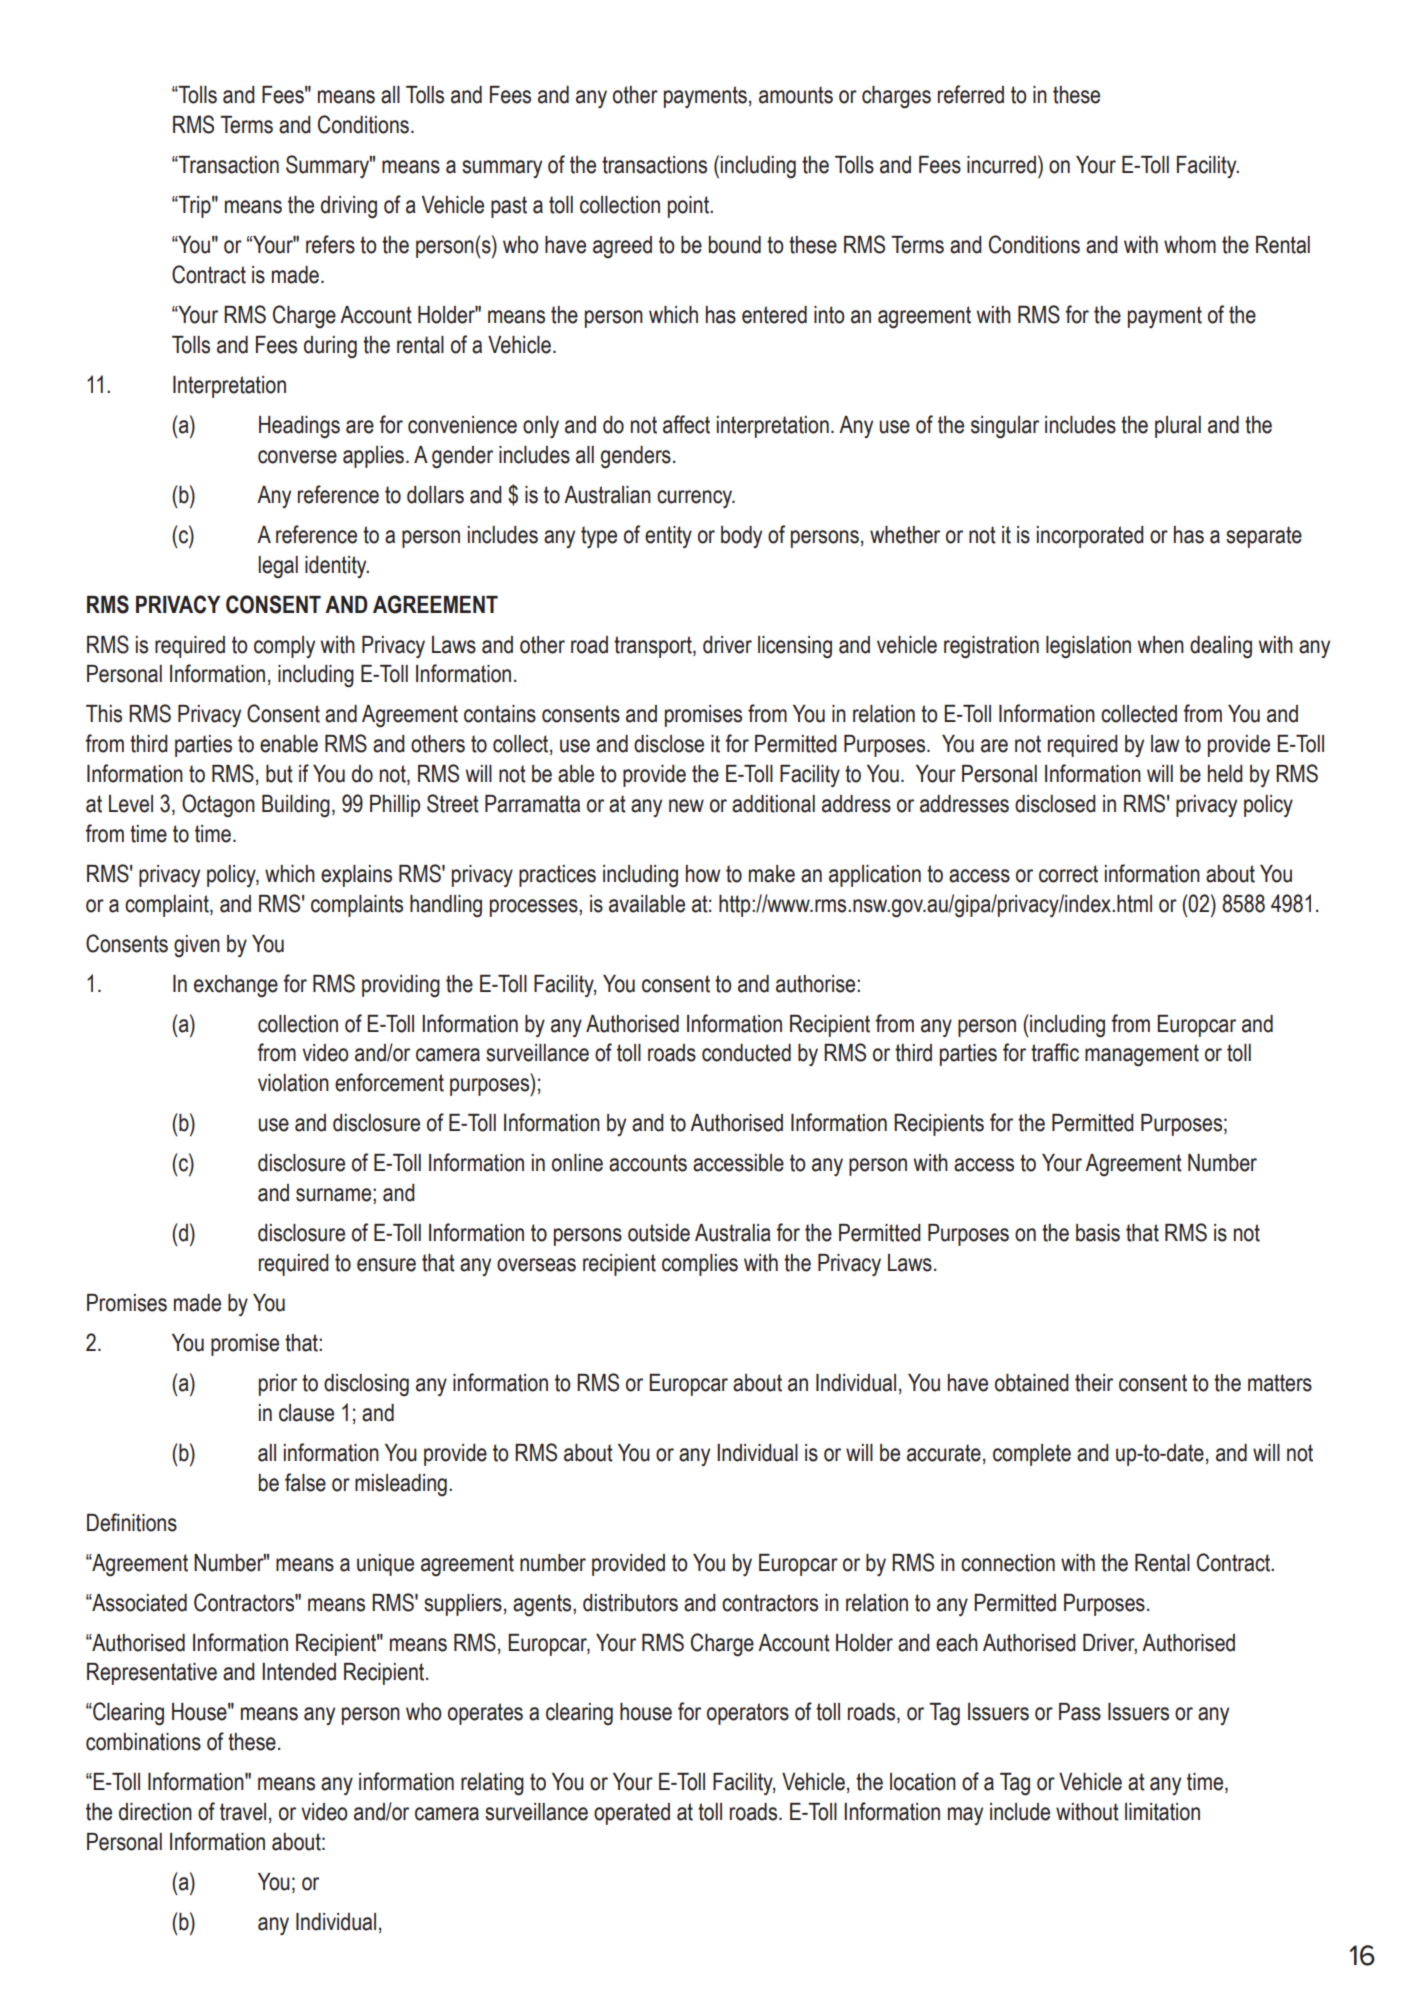  I want to click on travel, so click(243, 1812).
